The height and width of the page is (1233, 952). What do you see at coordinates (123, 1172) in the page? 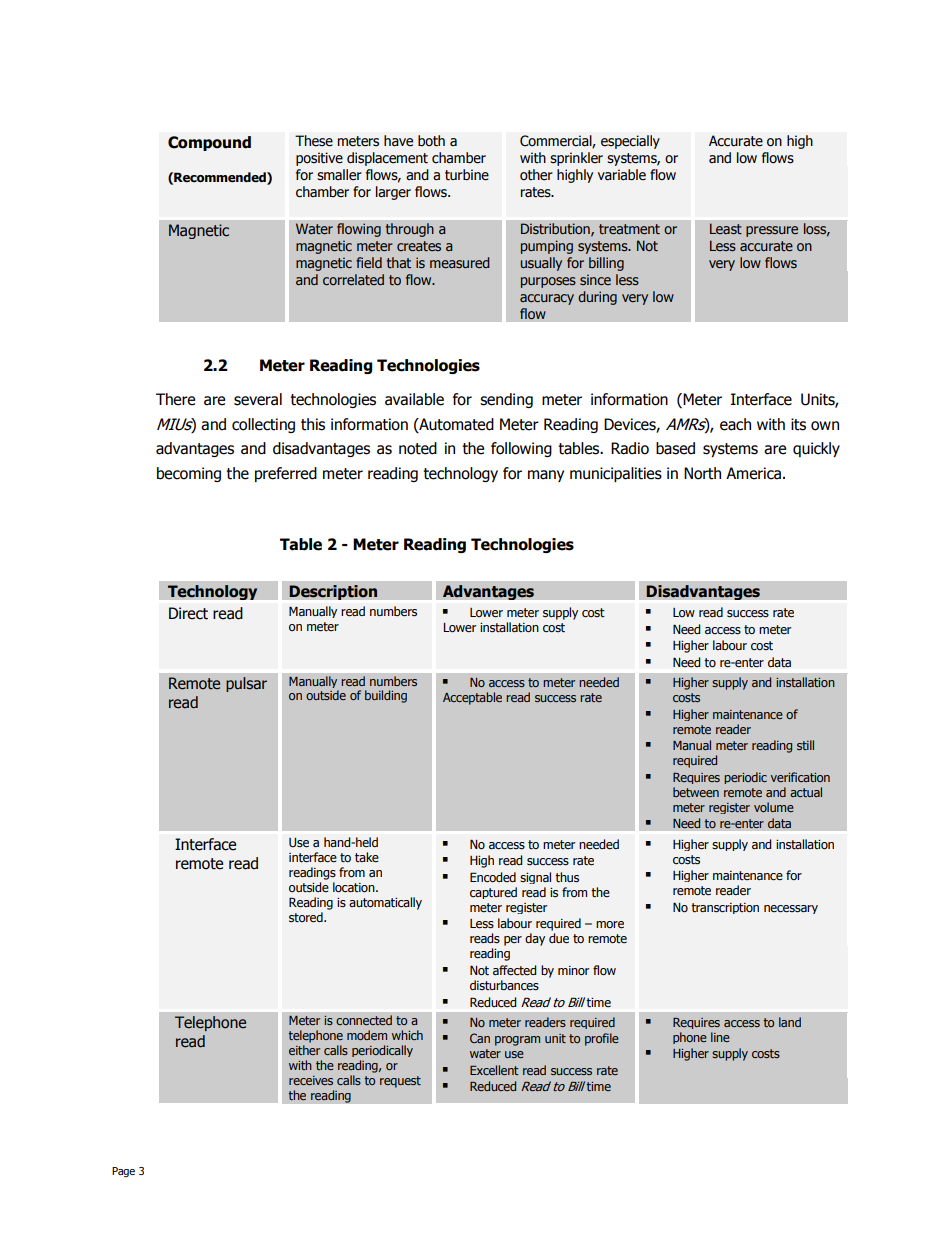
I see `Page` at bounding box center [123, 1172].
